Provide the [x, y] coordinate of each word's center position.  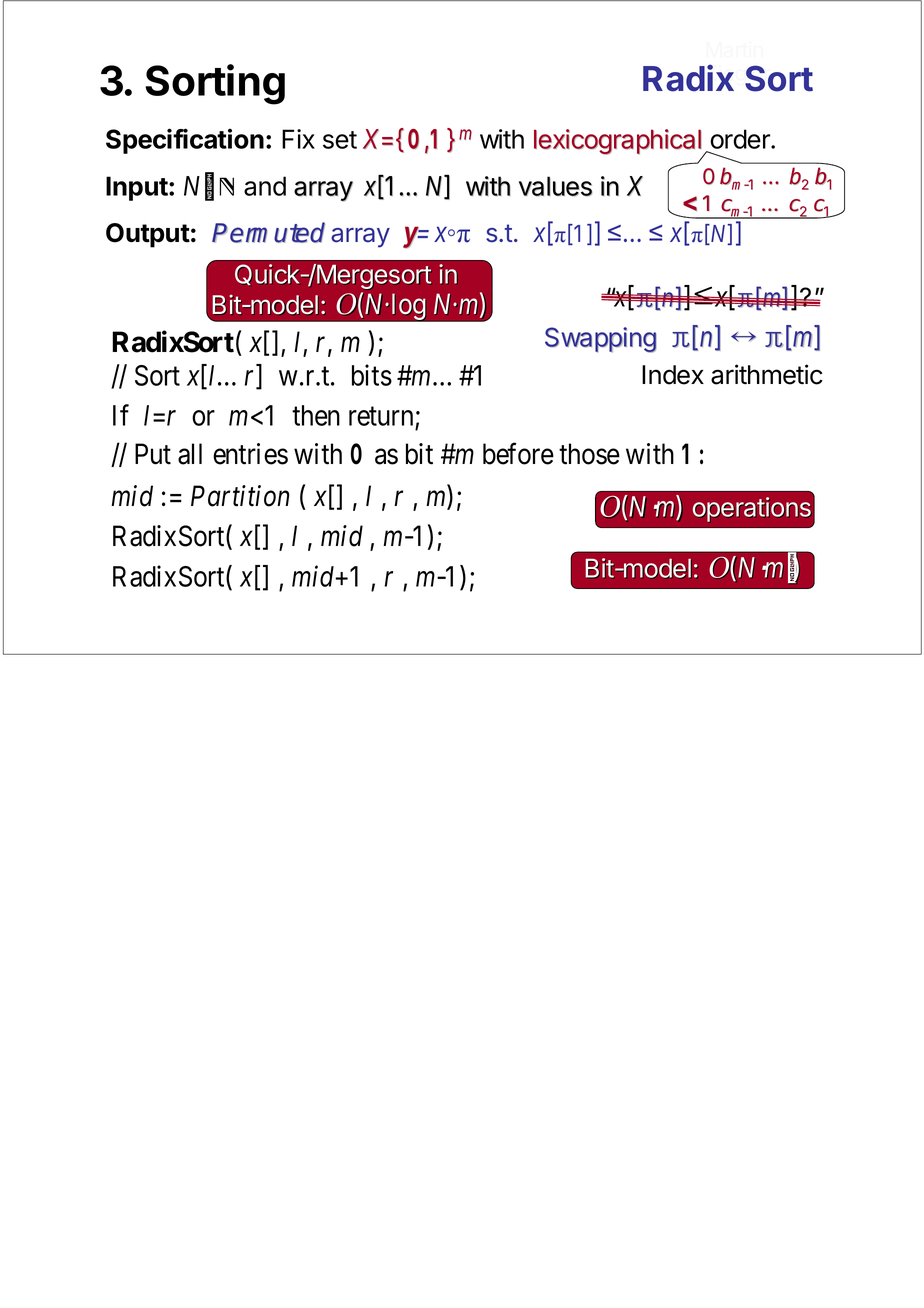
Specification [185, 141]
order [741, 139]
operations [753, 511]
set [340, 140]
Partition [240, 496]
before [518, 454]
